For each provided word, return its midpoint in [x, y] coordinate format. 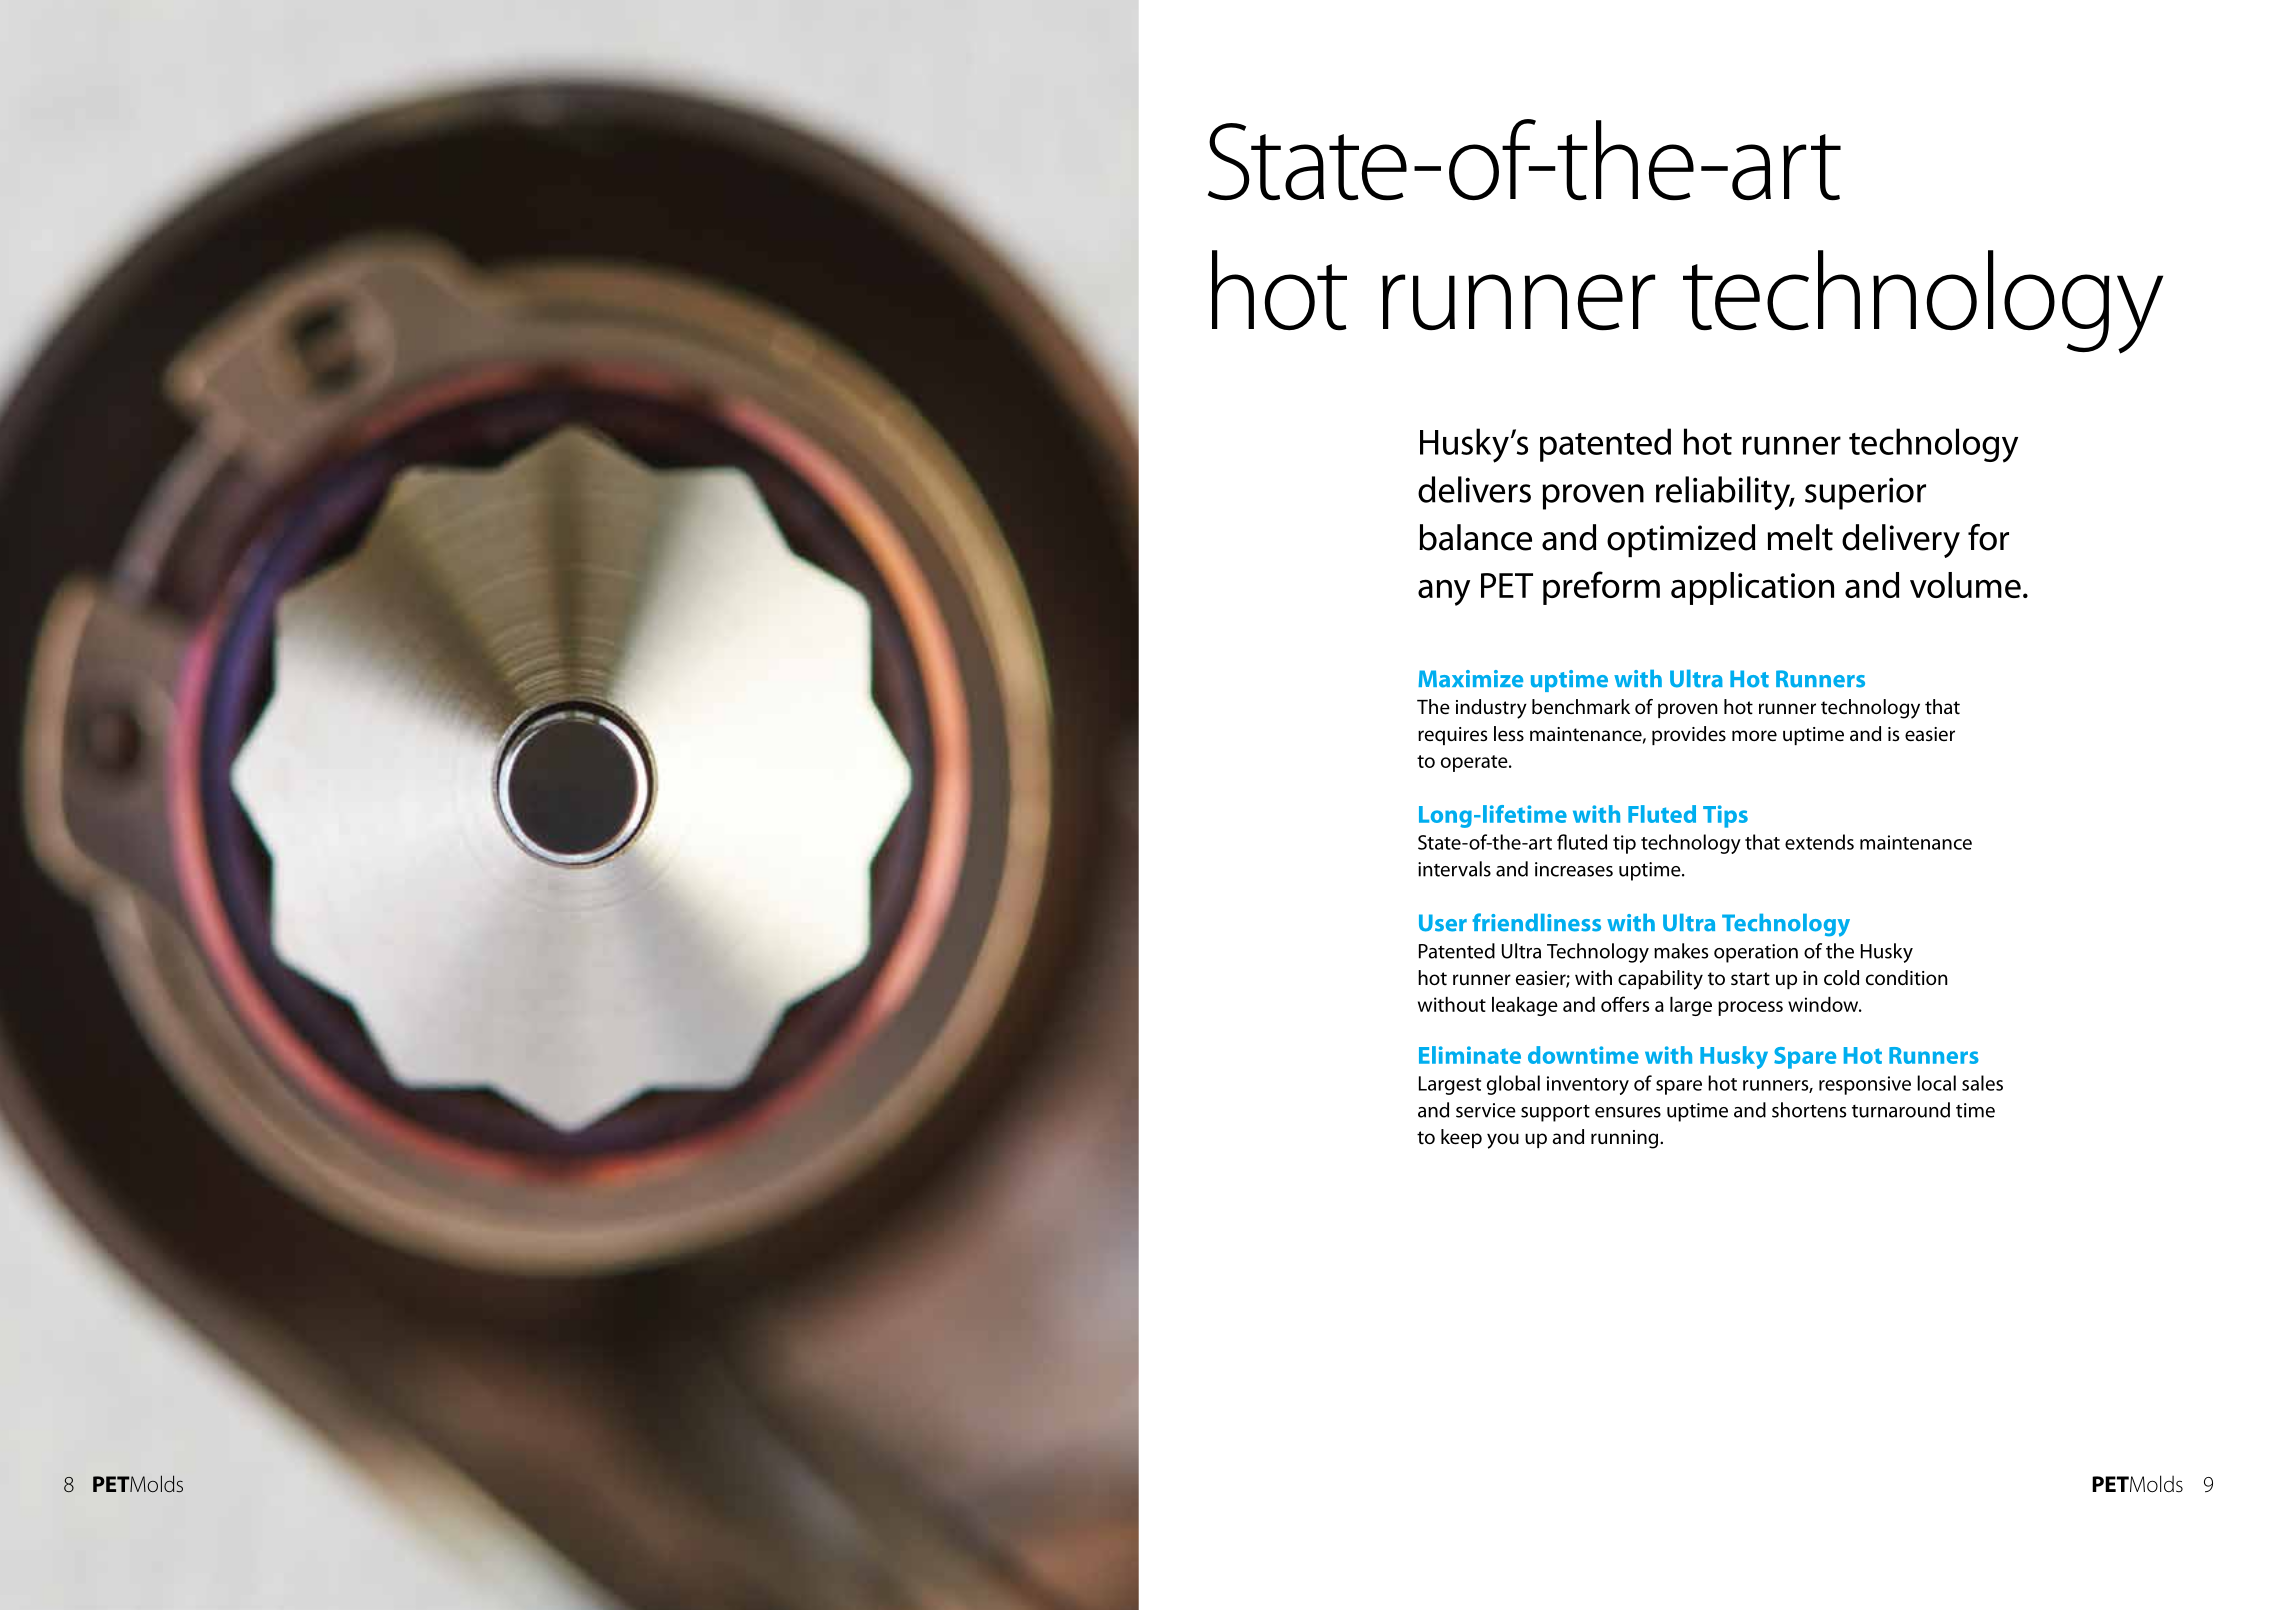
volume [1965, 585]
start [1750, 979]
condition [1907, 978]
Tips [1725, 816]
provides [1689, 735]
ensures [1628, 1112]
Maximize [1470, 679]
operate [1475, 763]
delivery [1901, 541]
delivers [1474, 489]
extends [1819, 842]
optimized [1681, 540]
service [1486, 1110]
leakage [1525, 1006]
